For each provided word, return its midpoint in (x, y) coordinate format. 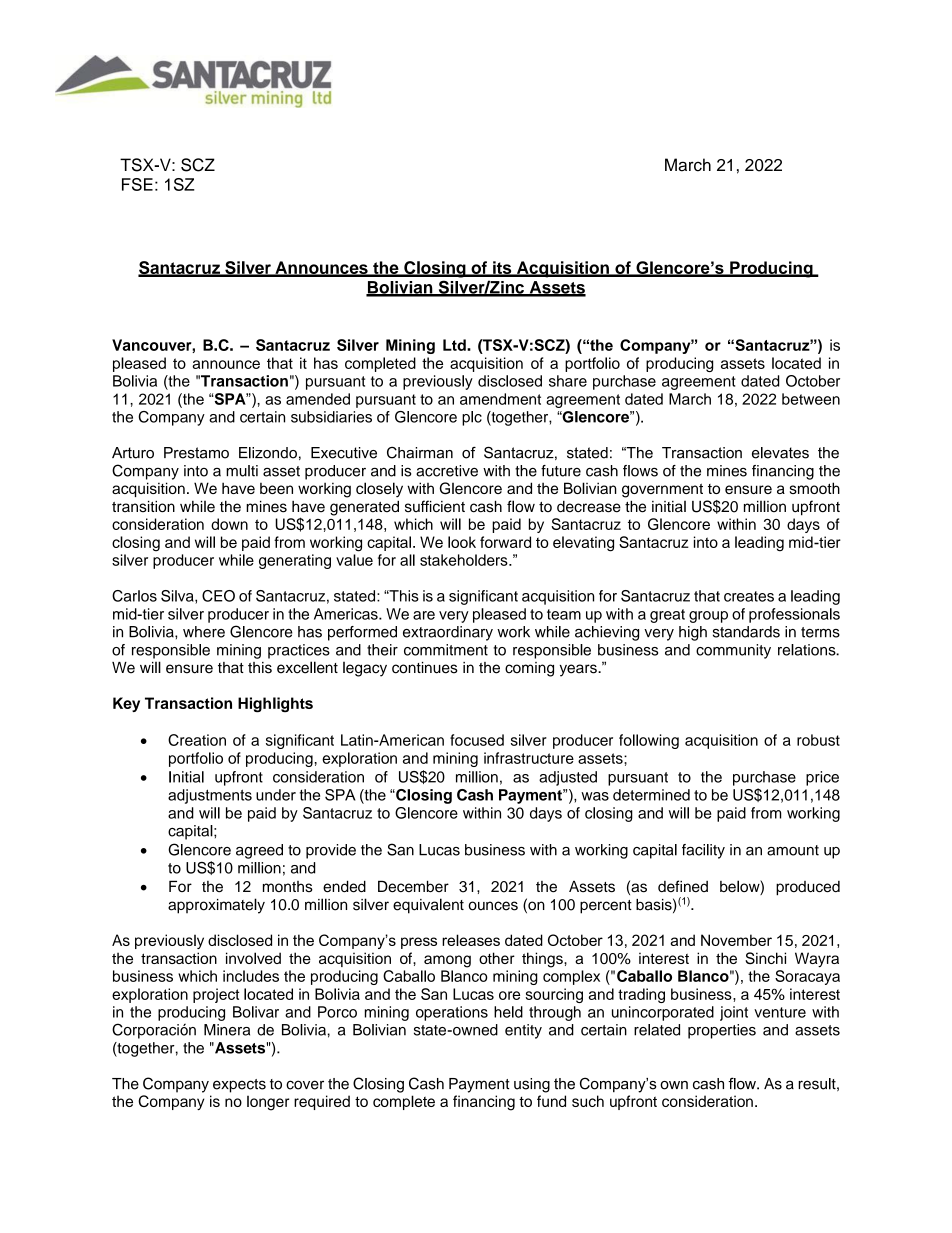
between (811, 399)
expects (239, 1086)
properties (722, 1031)
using (532, 1085)
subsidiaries (331, 417)
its (502, 268)
